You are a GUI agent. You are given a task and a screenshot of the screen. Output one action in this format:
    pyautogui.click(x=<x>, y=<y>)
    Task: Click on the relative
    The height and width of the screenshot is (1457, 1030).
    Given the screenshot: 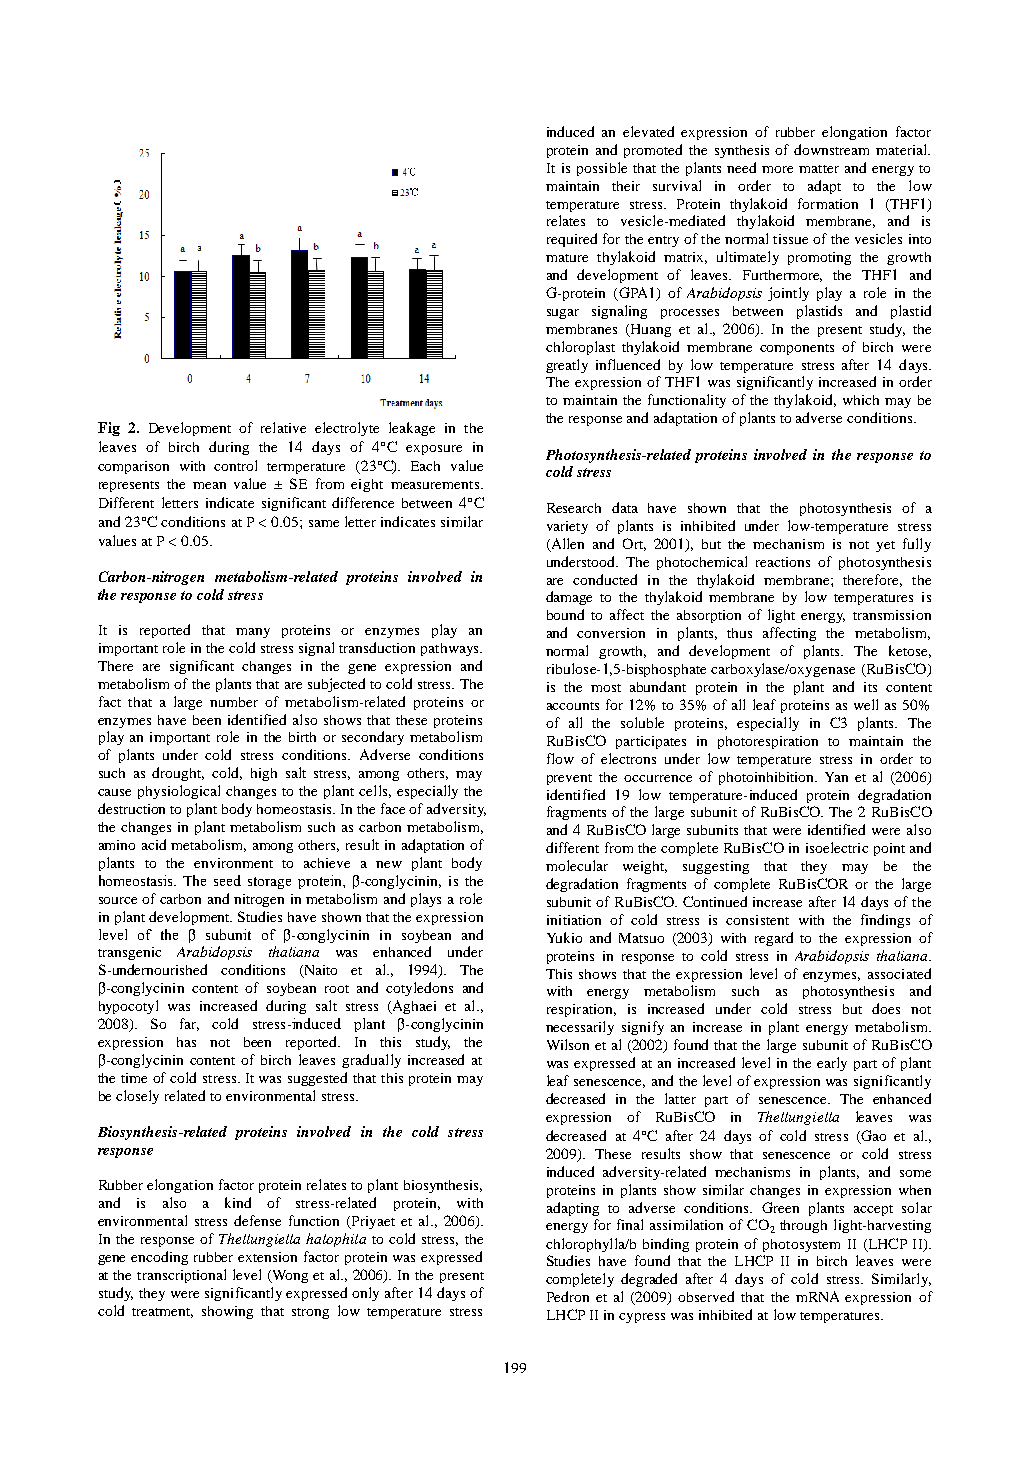 What is the action you would take?
    pyautogui.click(x=283, y=427)
